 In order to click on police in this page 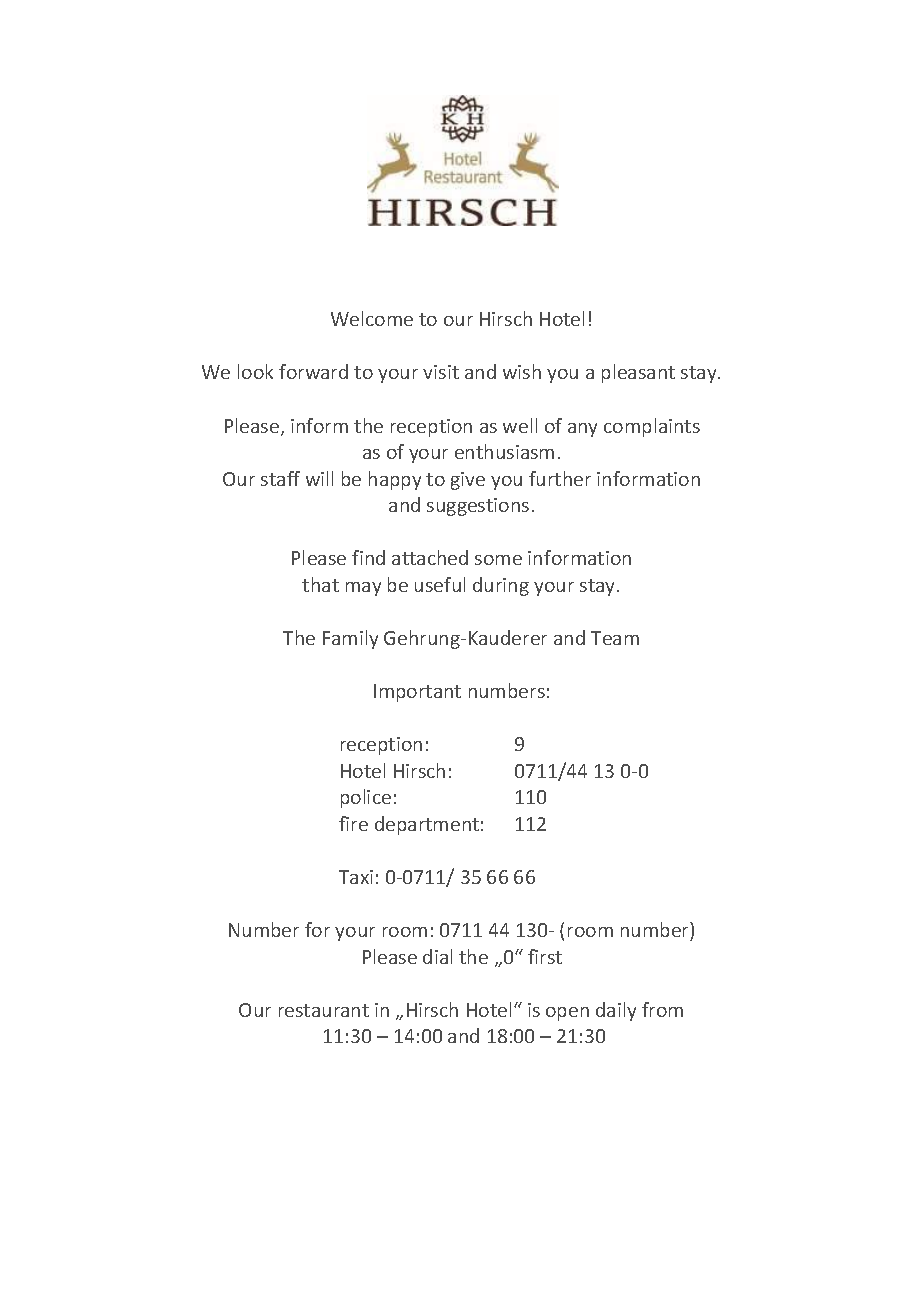, I will do `click(366, 798)`.
